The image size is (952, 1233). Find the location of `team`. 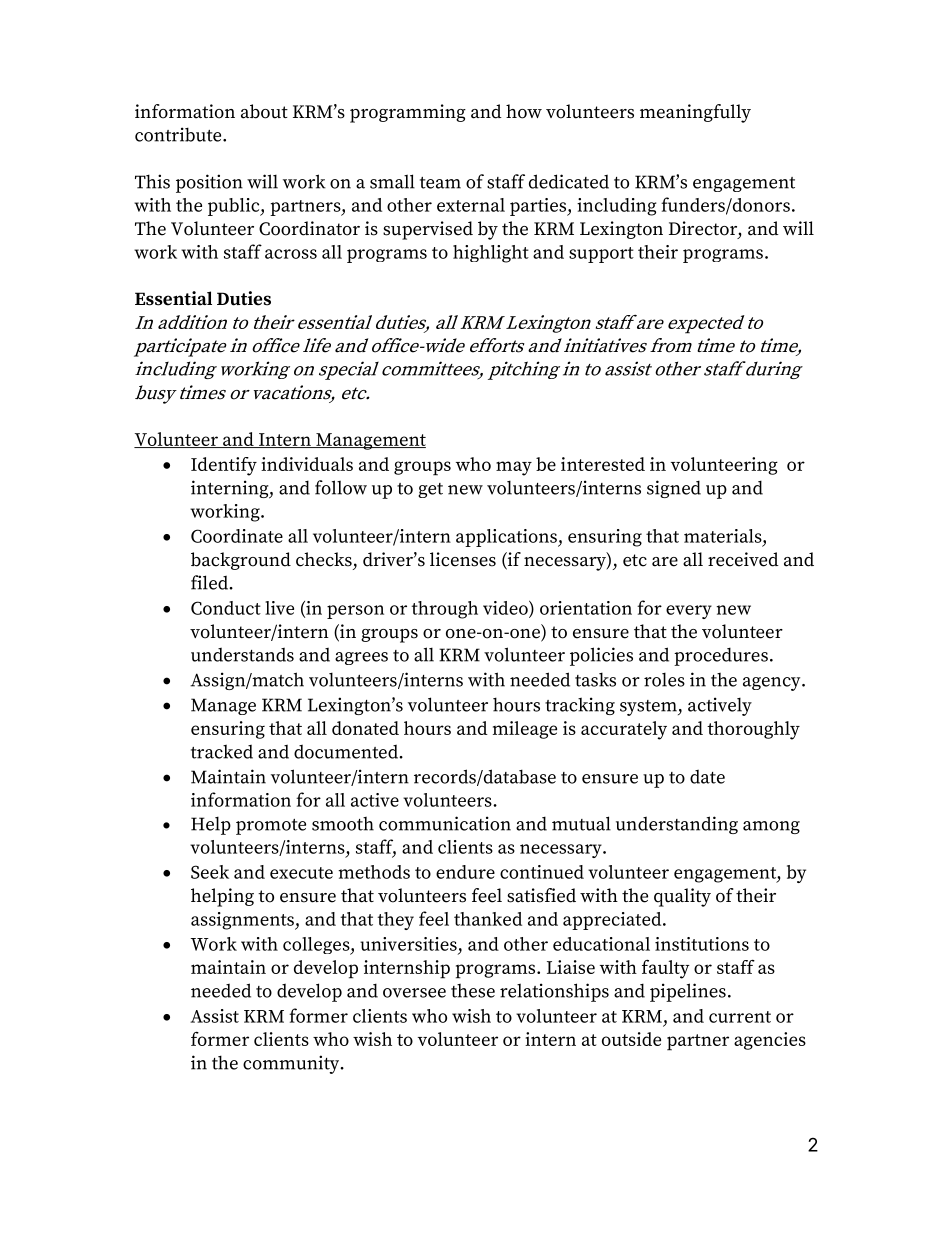

team is located at coordinates (440, 183).
